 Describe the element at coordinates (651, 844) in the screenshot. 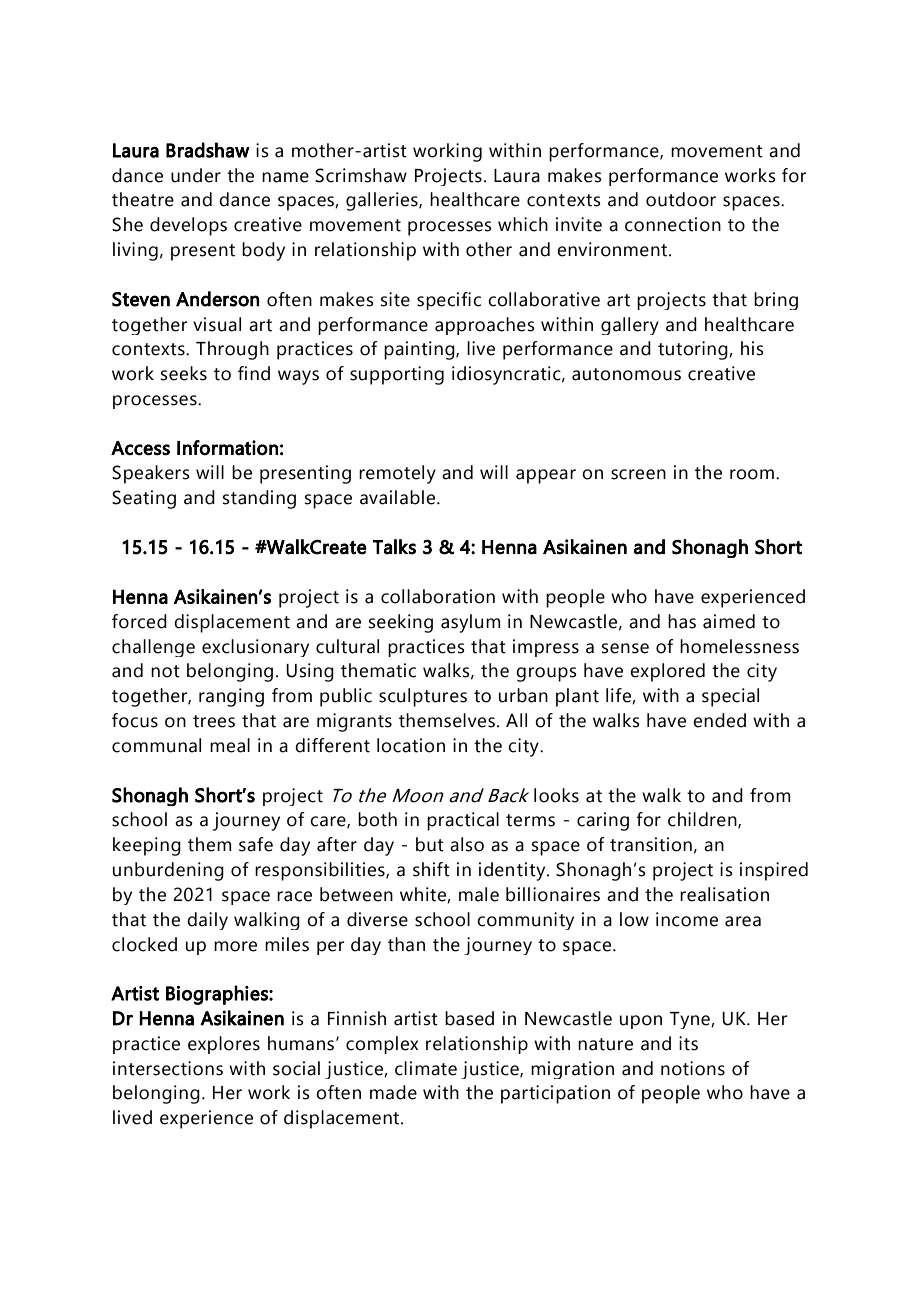

I see `transition` at that location.
